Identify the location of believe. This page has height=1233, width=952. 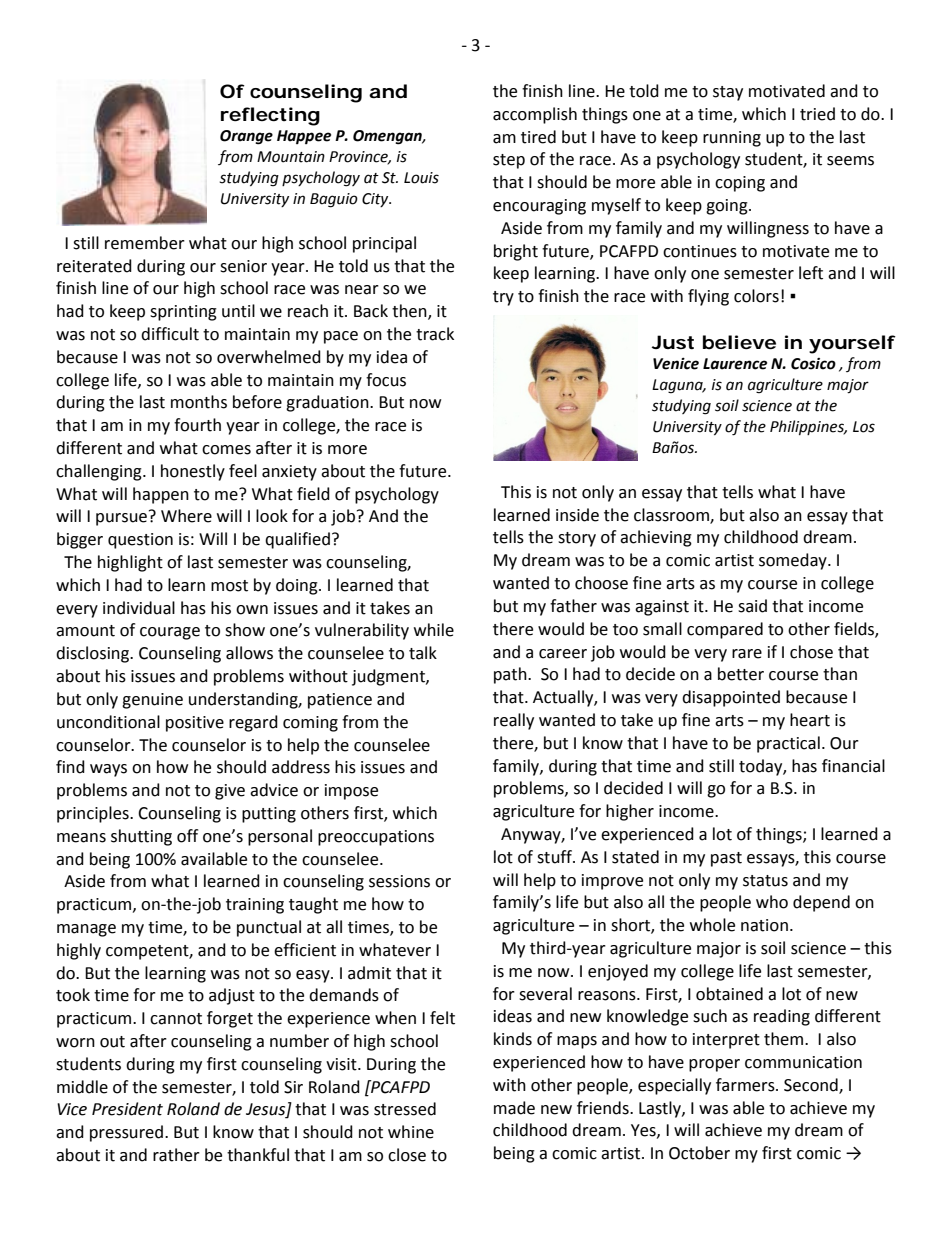
(739, 342).
